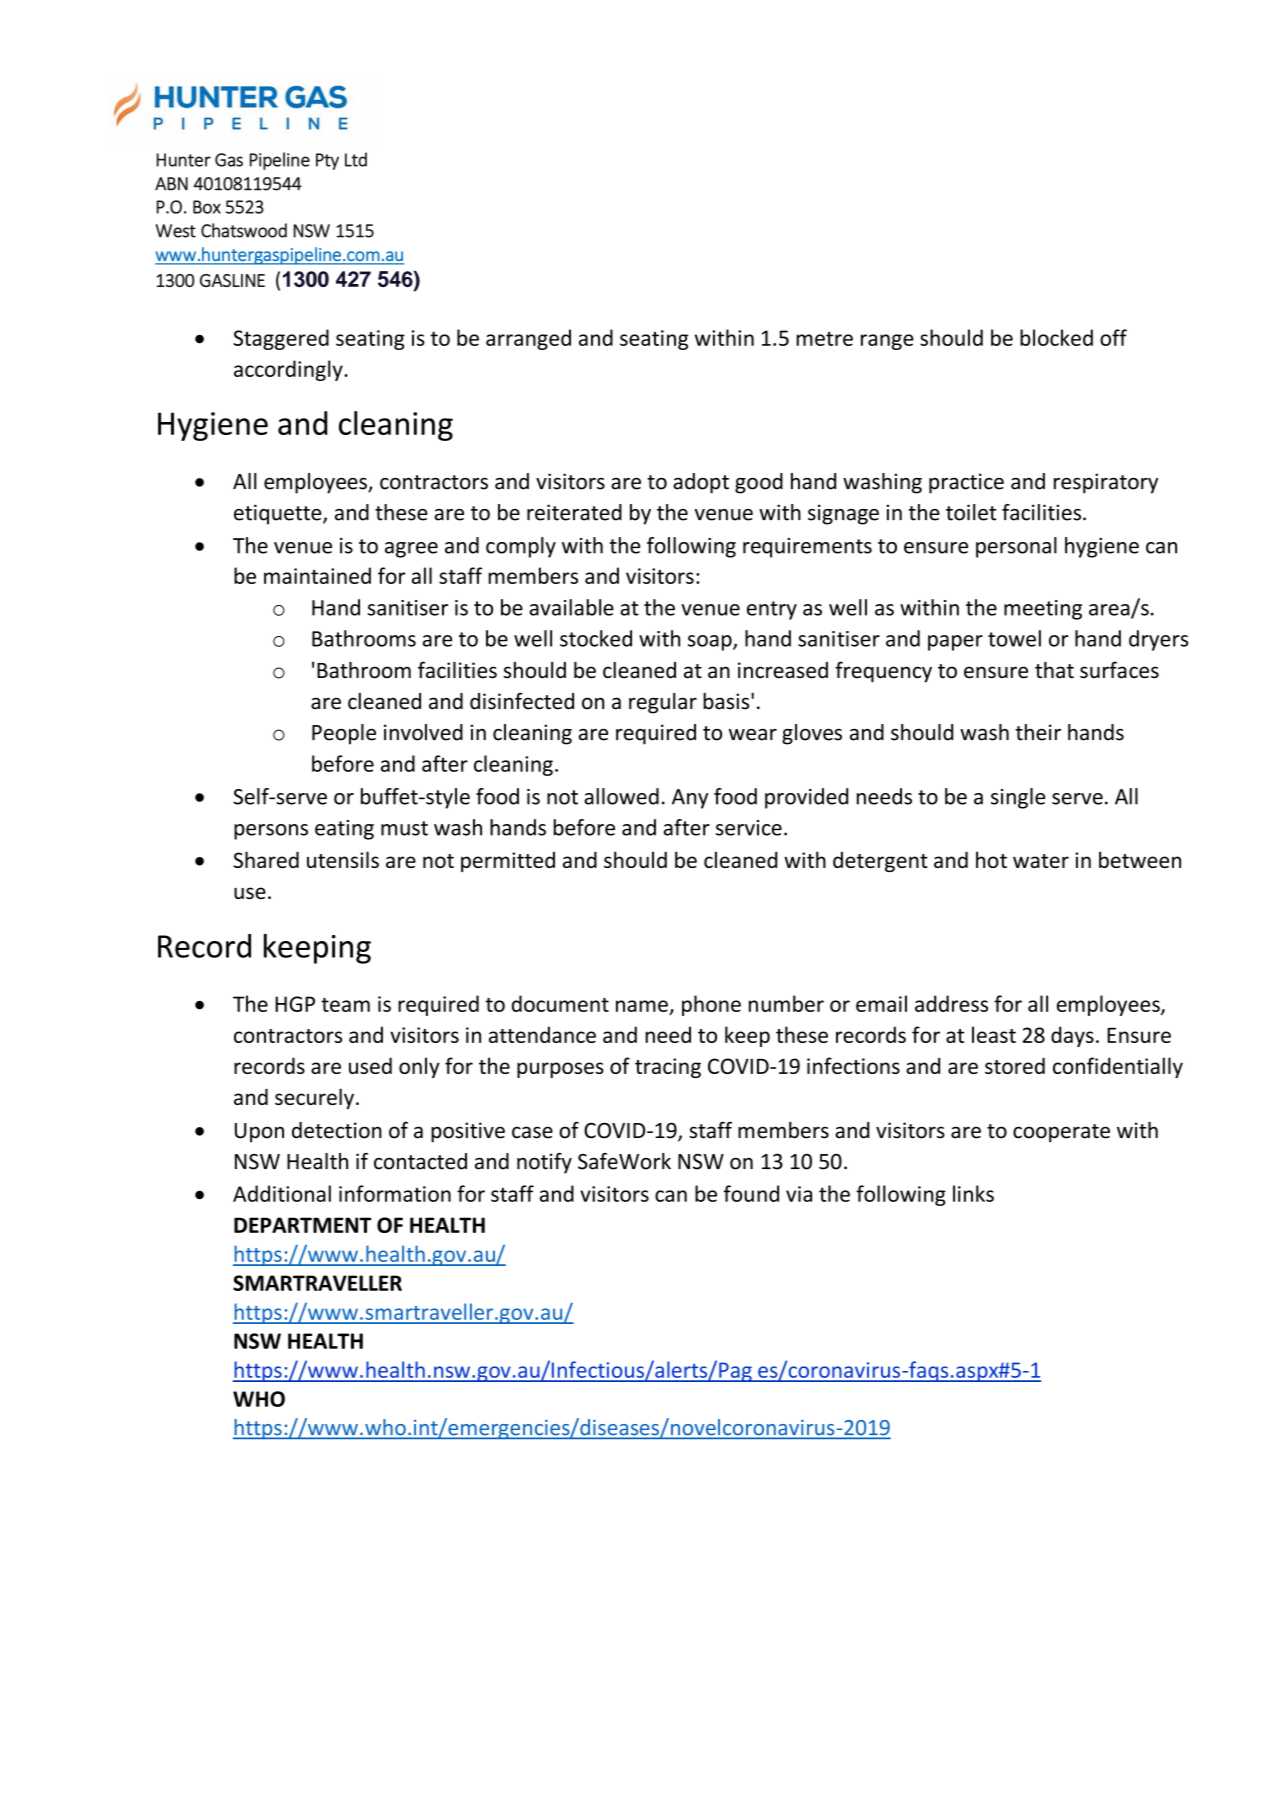 This screenshot has height=1815, width=1283. What do you see at coordinates (282, 1193) in the screenshot?
I see `Additional` at bounding box center [282, 1193].
